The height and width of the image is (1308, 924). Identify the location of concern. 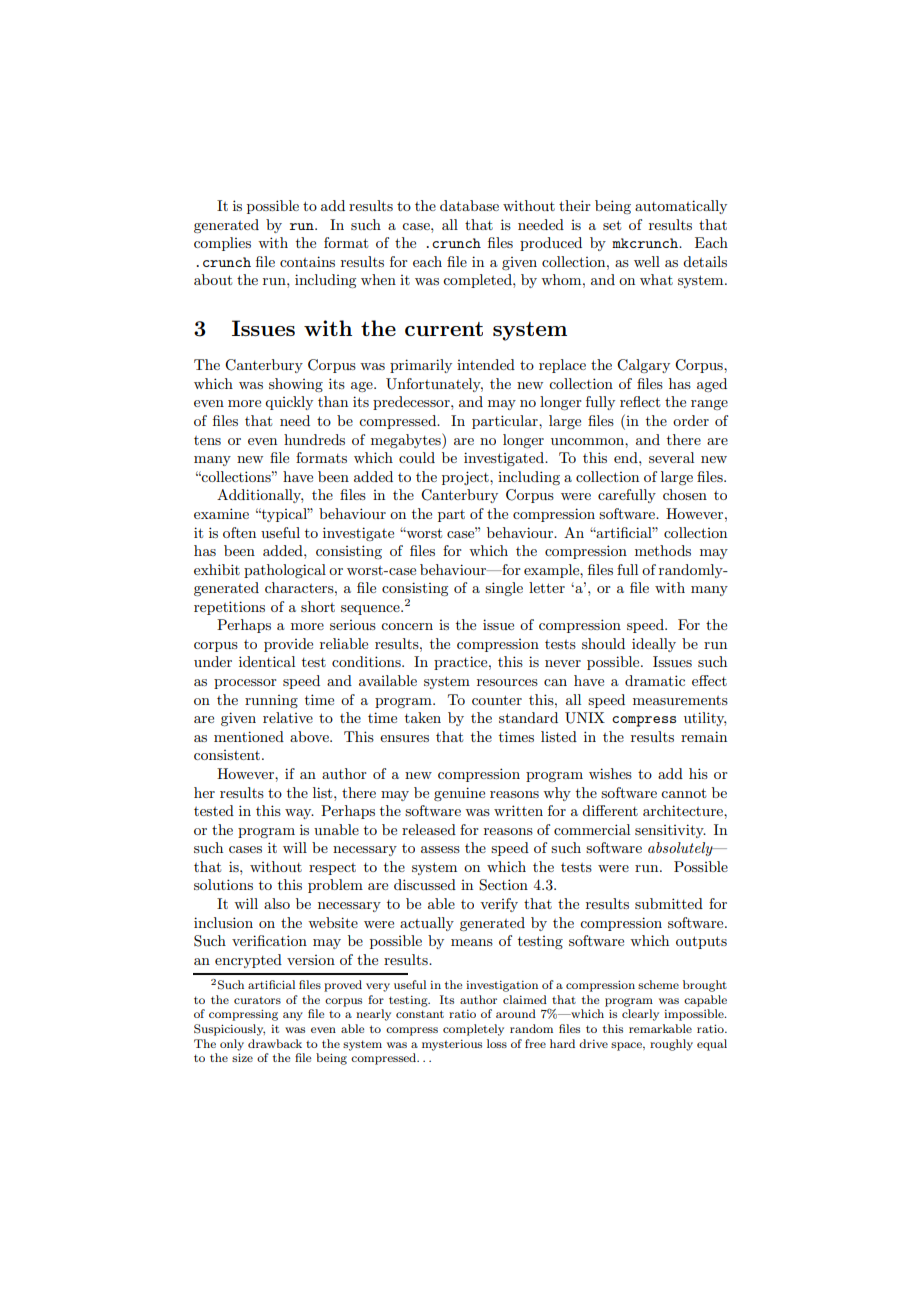
(407, 626).
